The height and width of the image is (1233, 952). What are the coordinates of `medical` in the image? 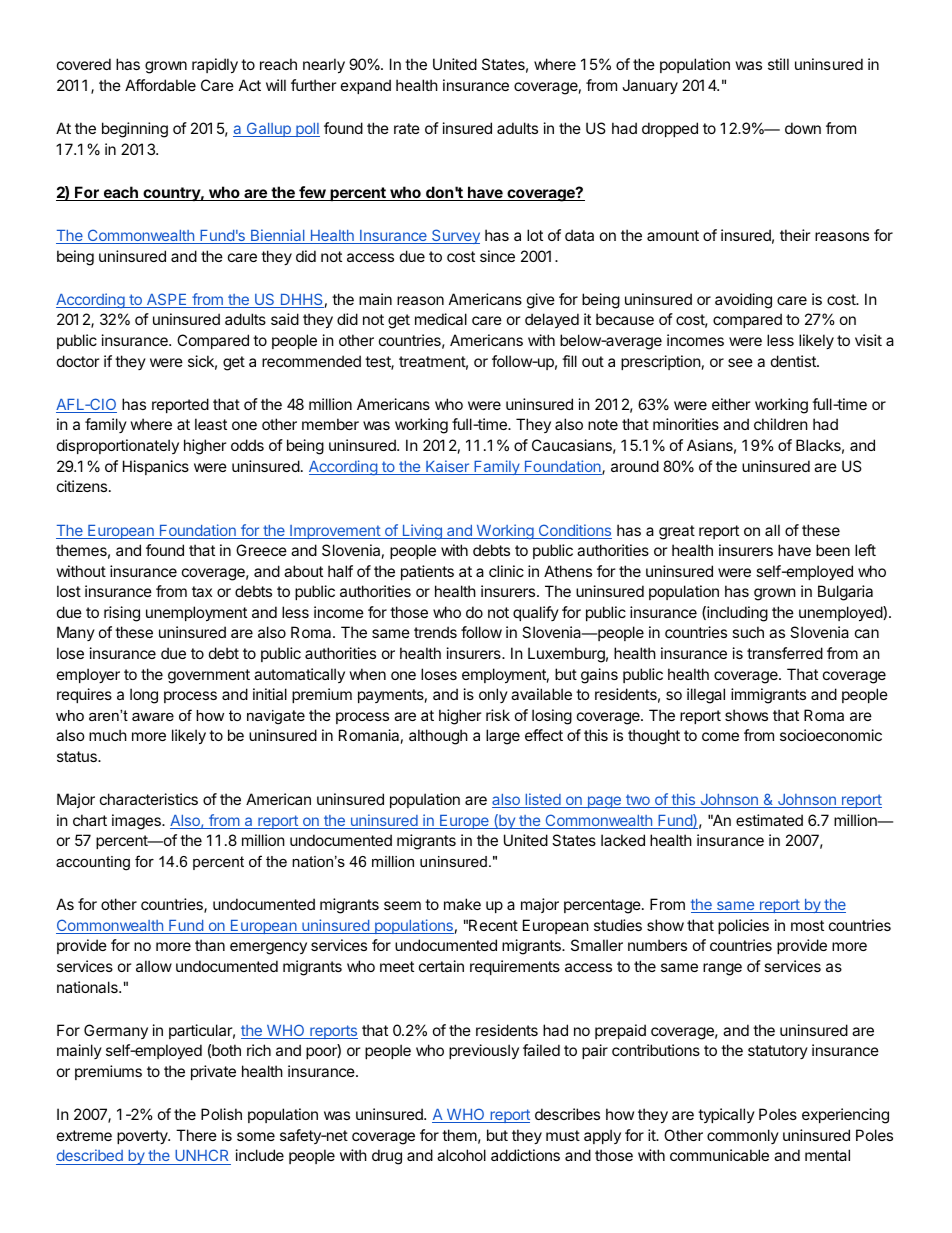 It's located at (441, 319).
